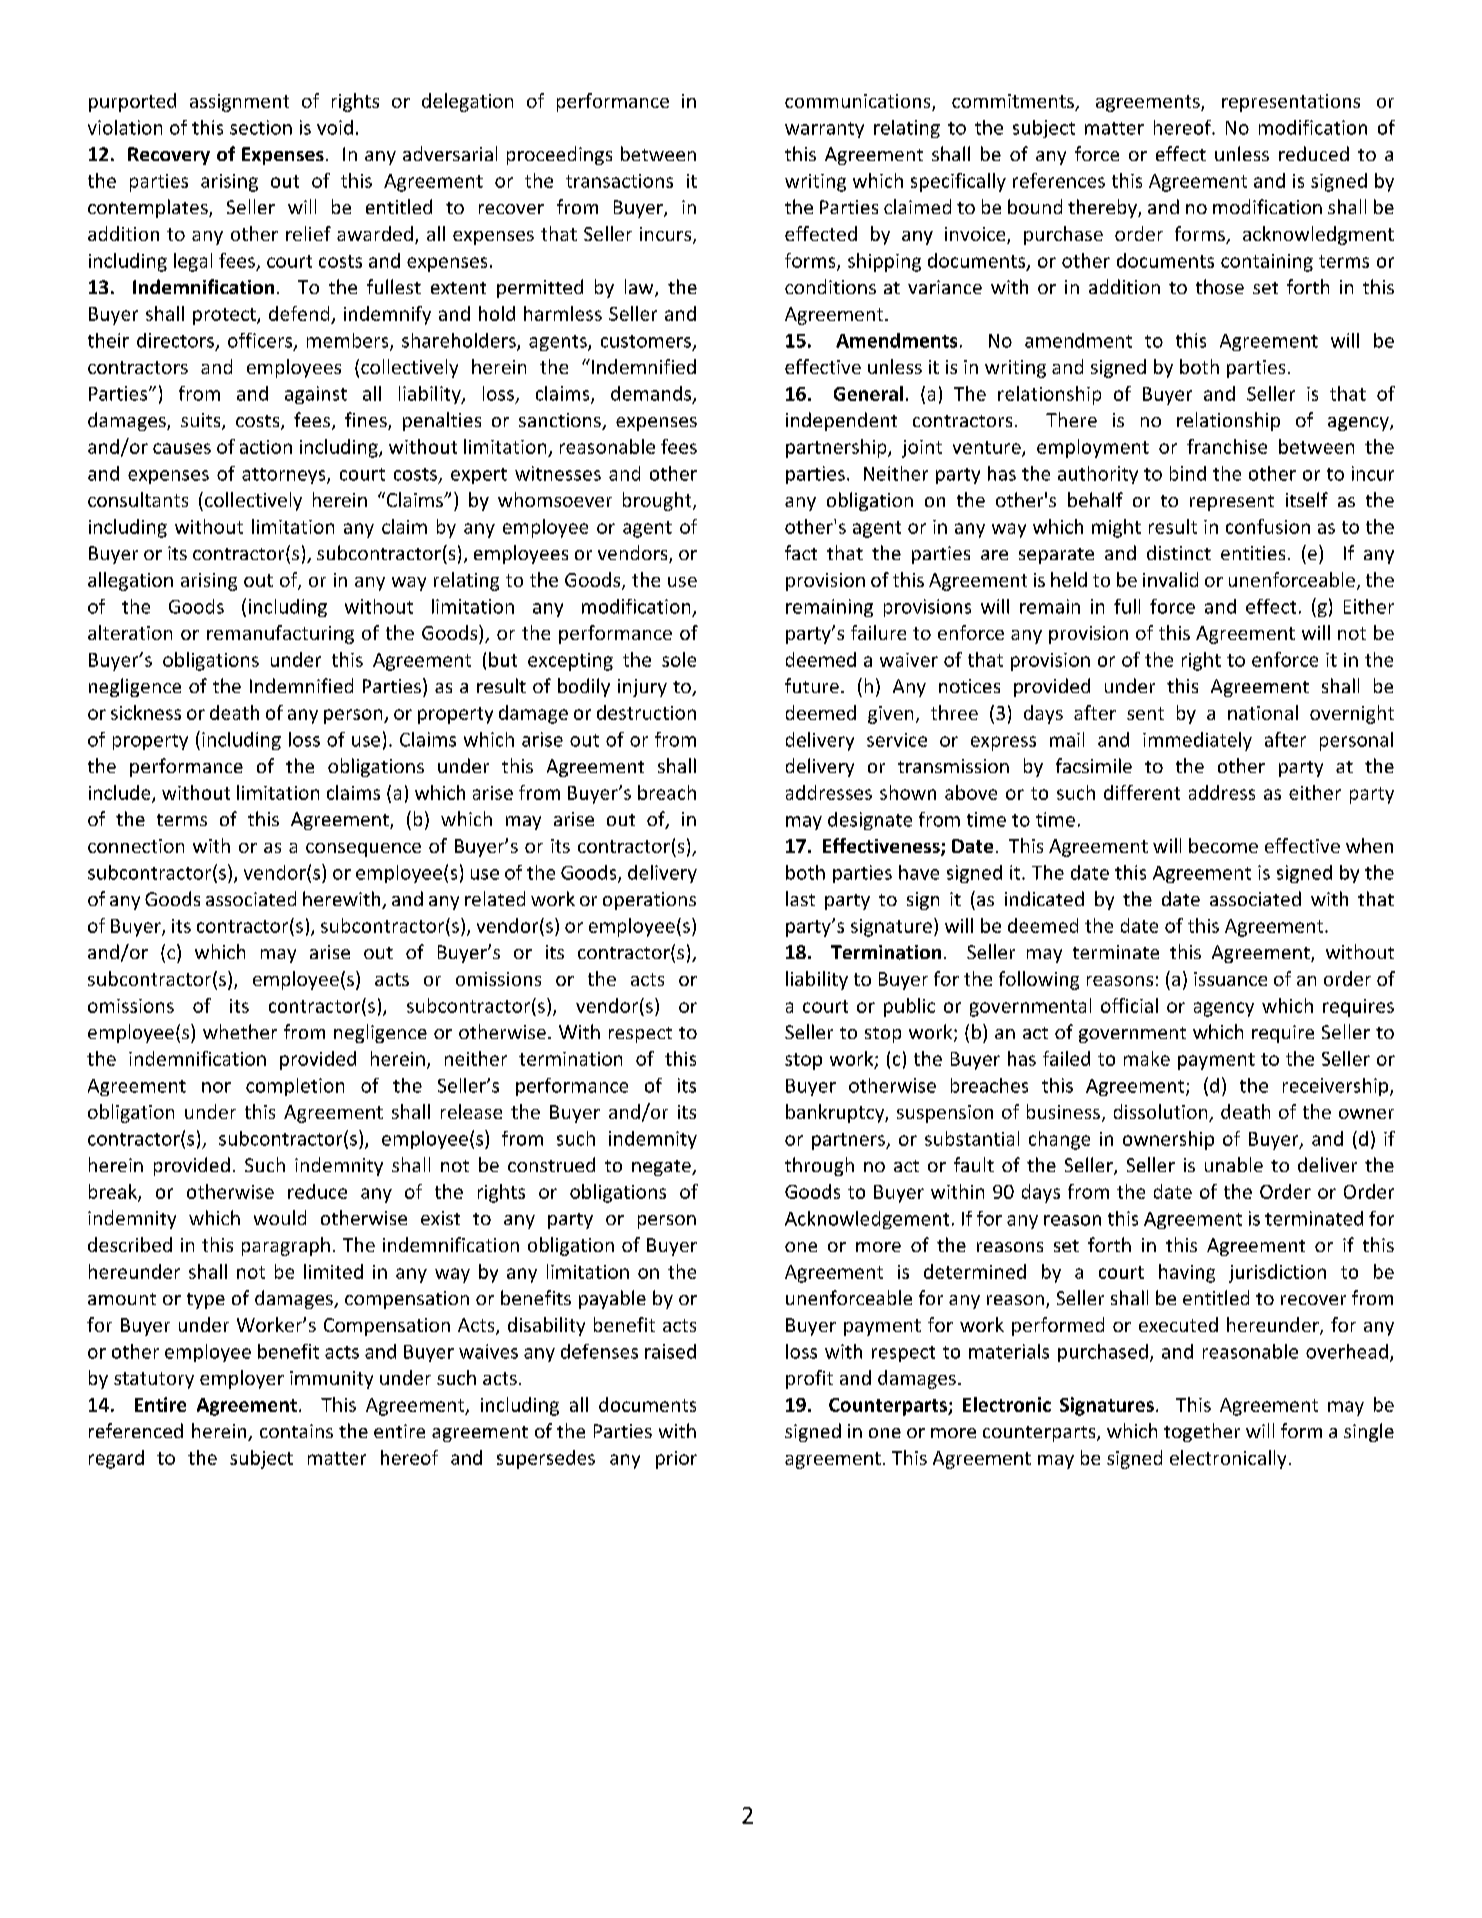  Describe the element at coordinates (824, 130) in the page. I see `warranty` at that location.
